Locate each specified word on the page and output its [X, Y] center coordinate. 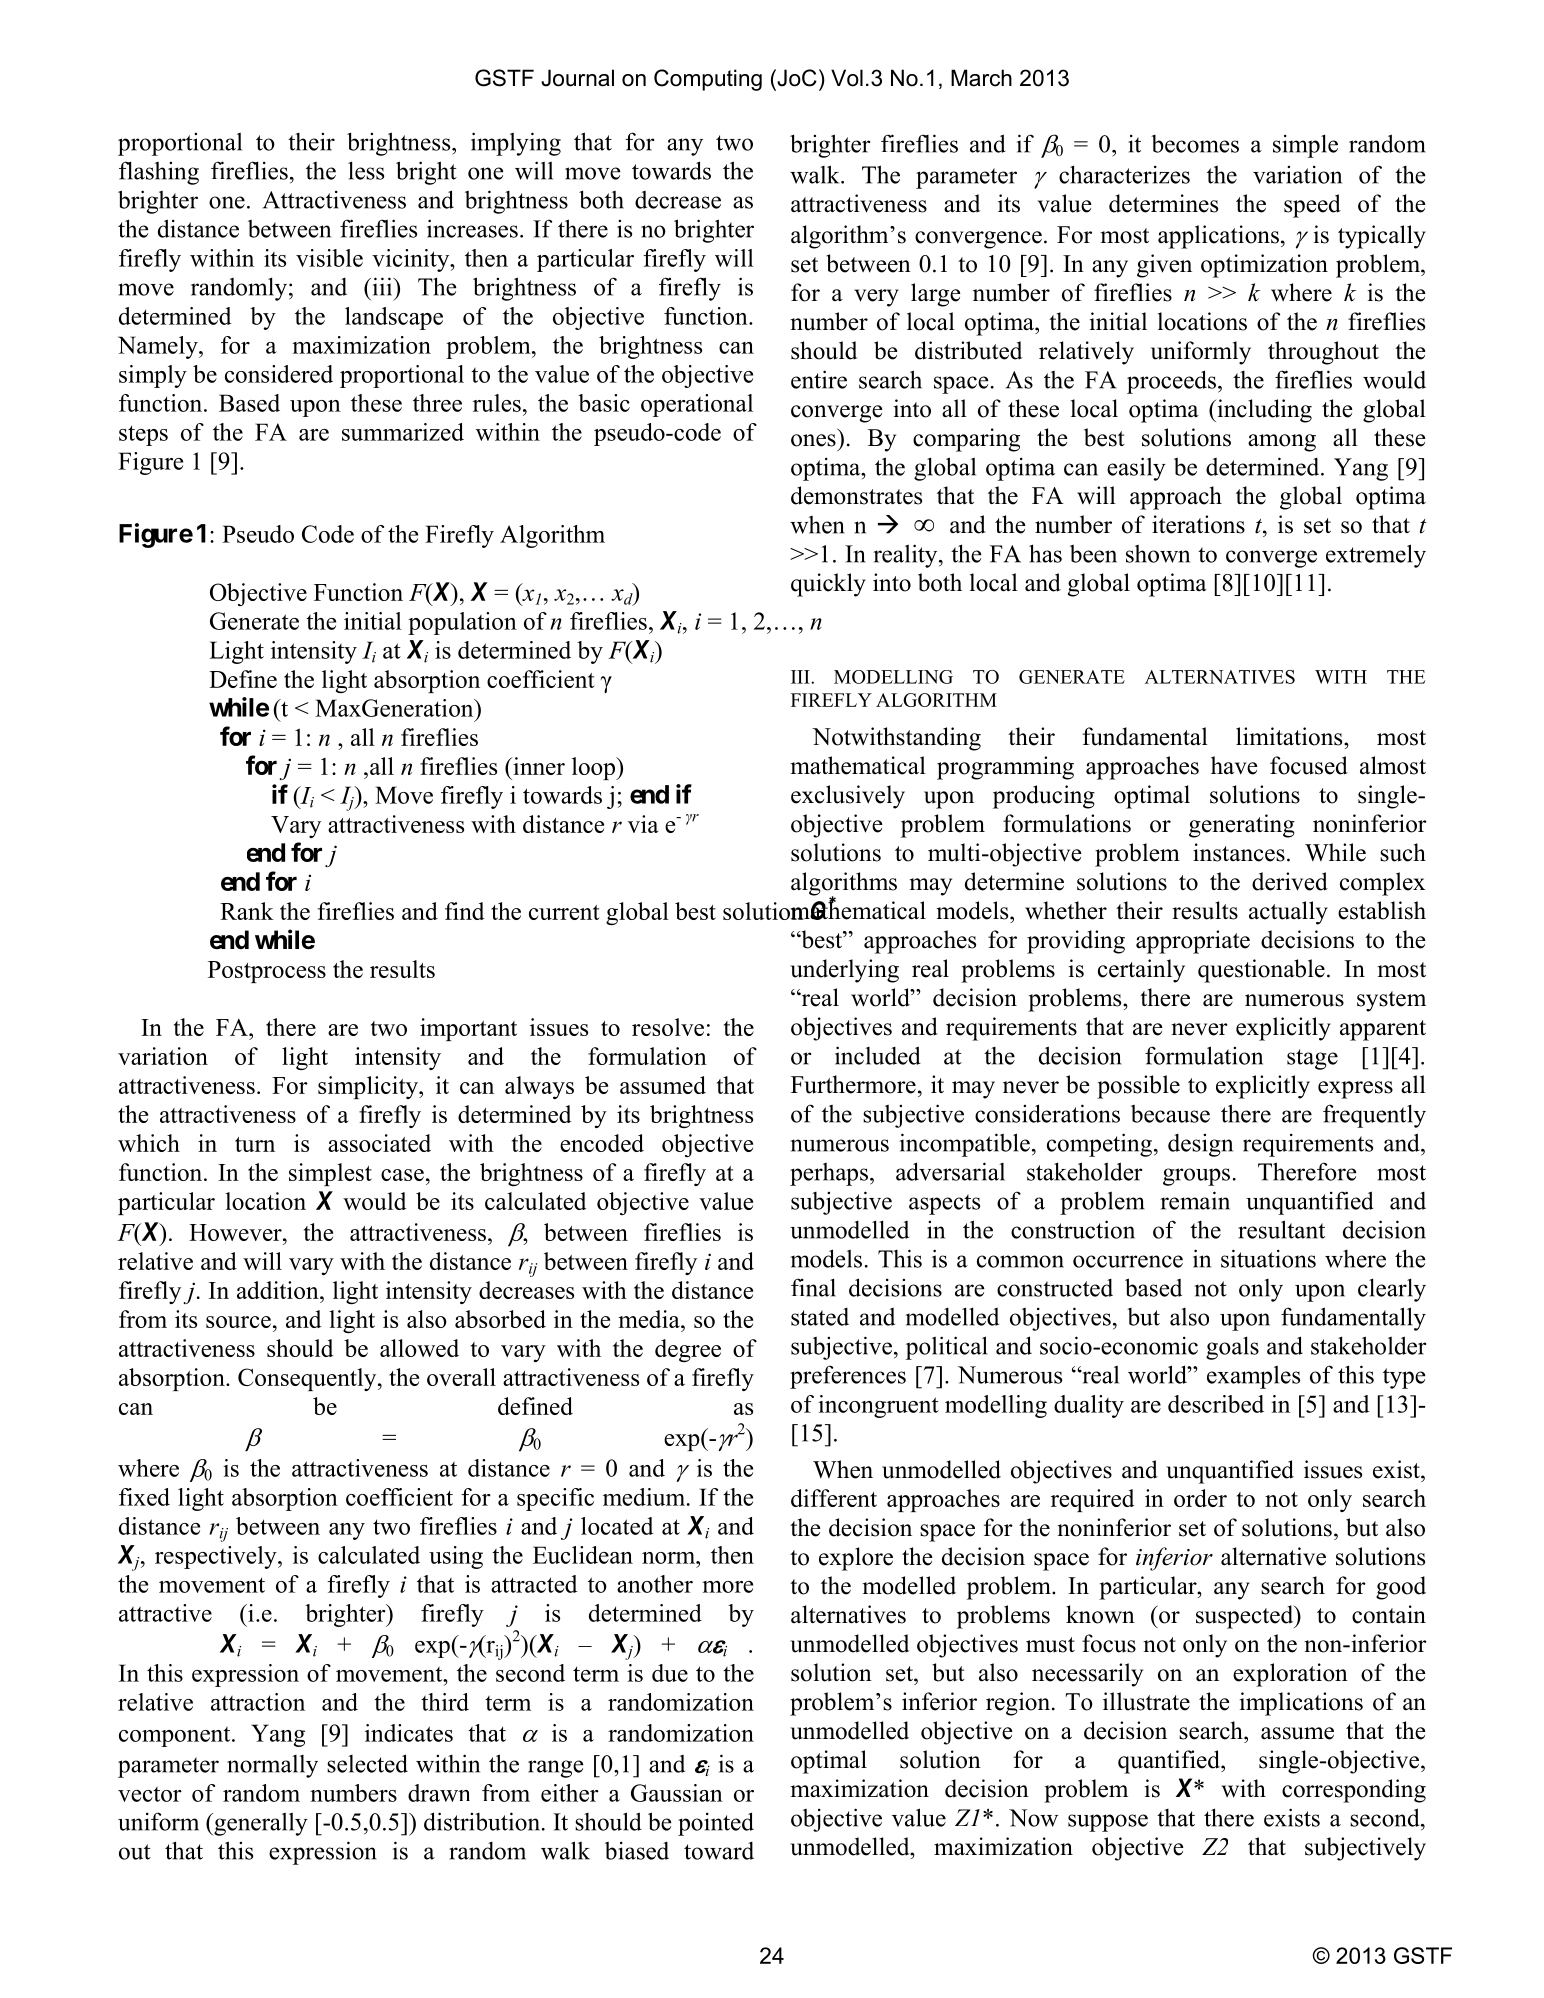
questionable [1261, 971]
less [366, 170]
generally [260, 1824]
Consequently [308, 1379]
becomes [1195, 144]
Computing [708, 80]
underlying [844, 971]
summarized [403, 432]
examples [1253, 1377]
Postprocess [267, 972]
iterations [1198, 524]
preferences [848, 1377]
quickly [828, 585]
